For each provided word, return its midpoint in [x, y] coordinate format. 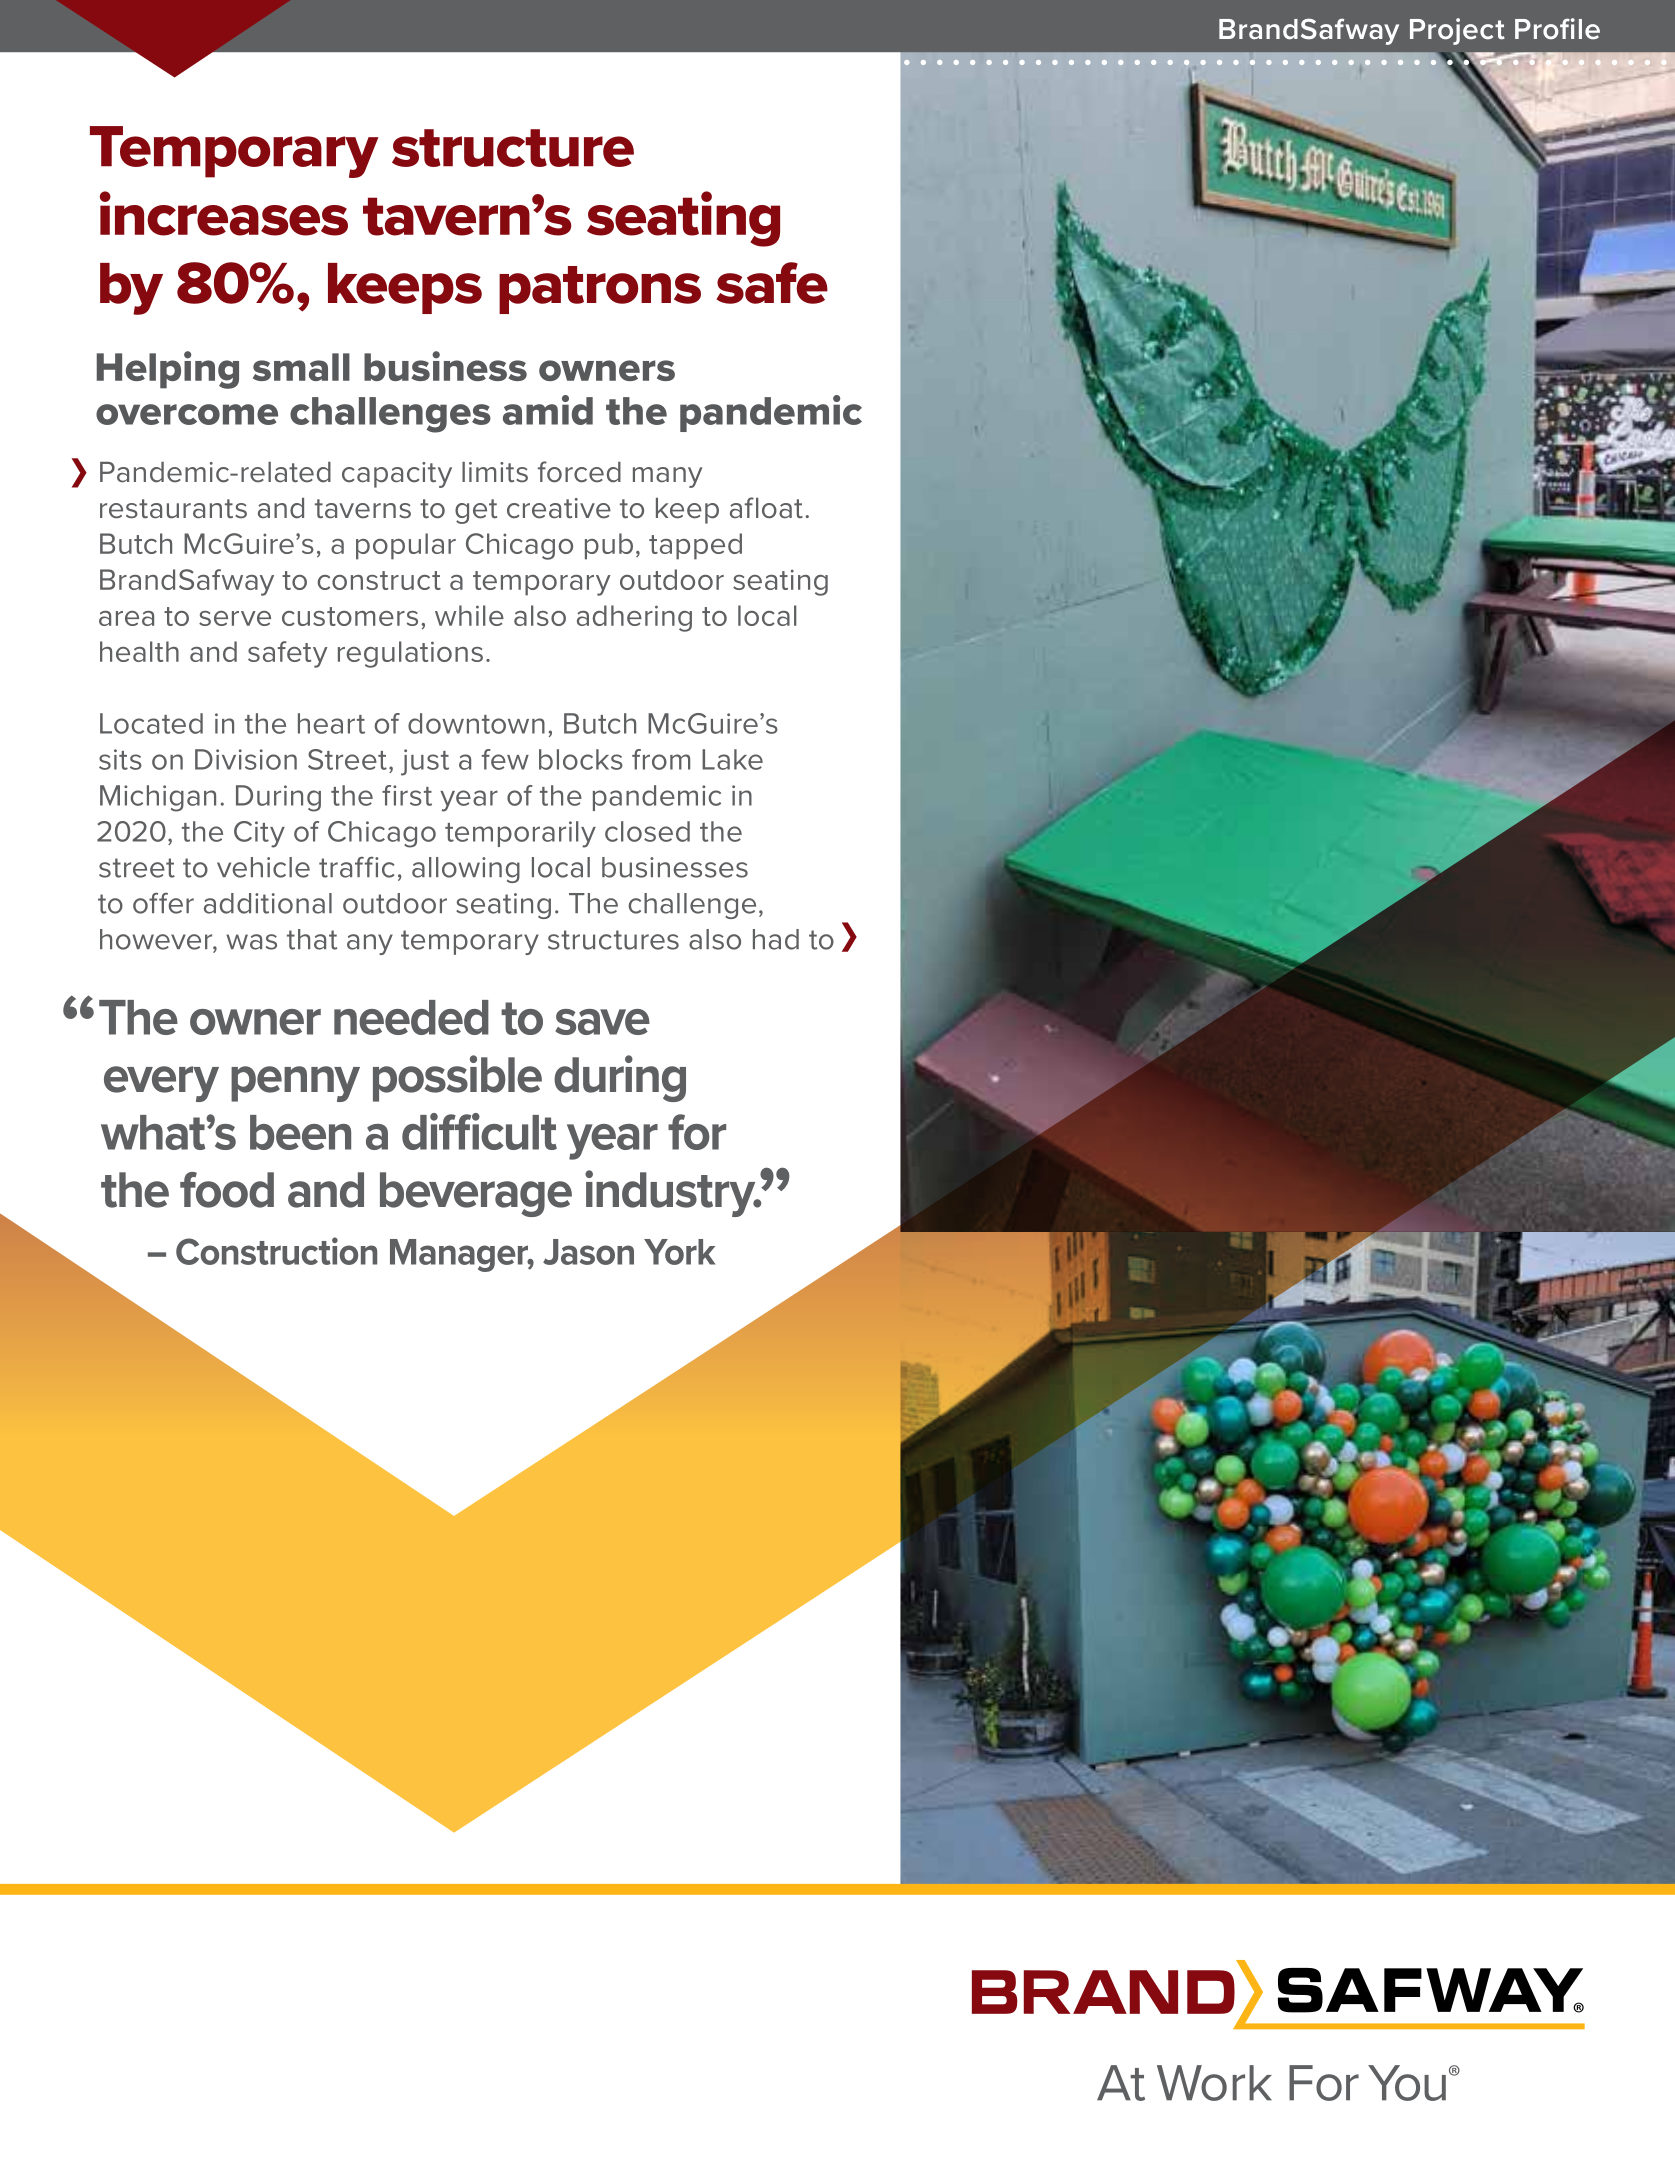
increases [224, 213]
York [679, 1252]
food [227, 1190]
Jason [588, 1252]
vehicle [263, 867]
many [667, 477]
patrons [600, 290]
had [776, 939]
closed [647, 831]
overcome [187, 414]
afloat [766, 508]
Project [1457, 31]
